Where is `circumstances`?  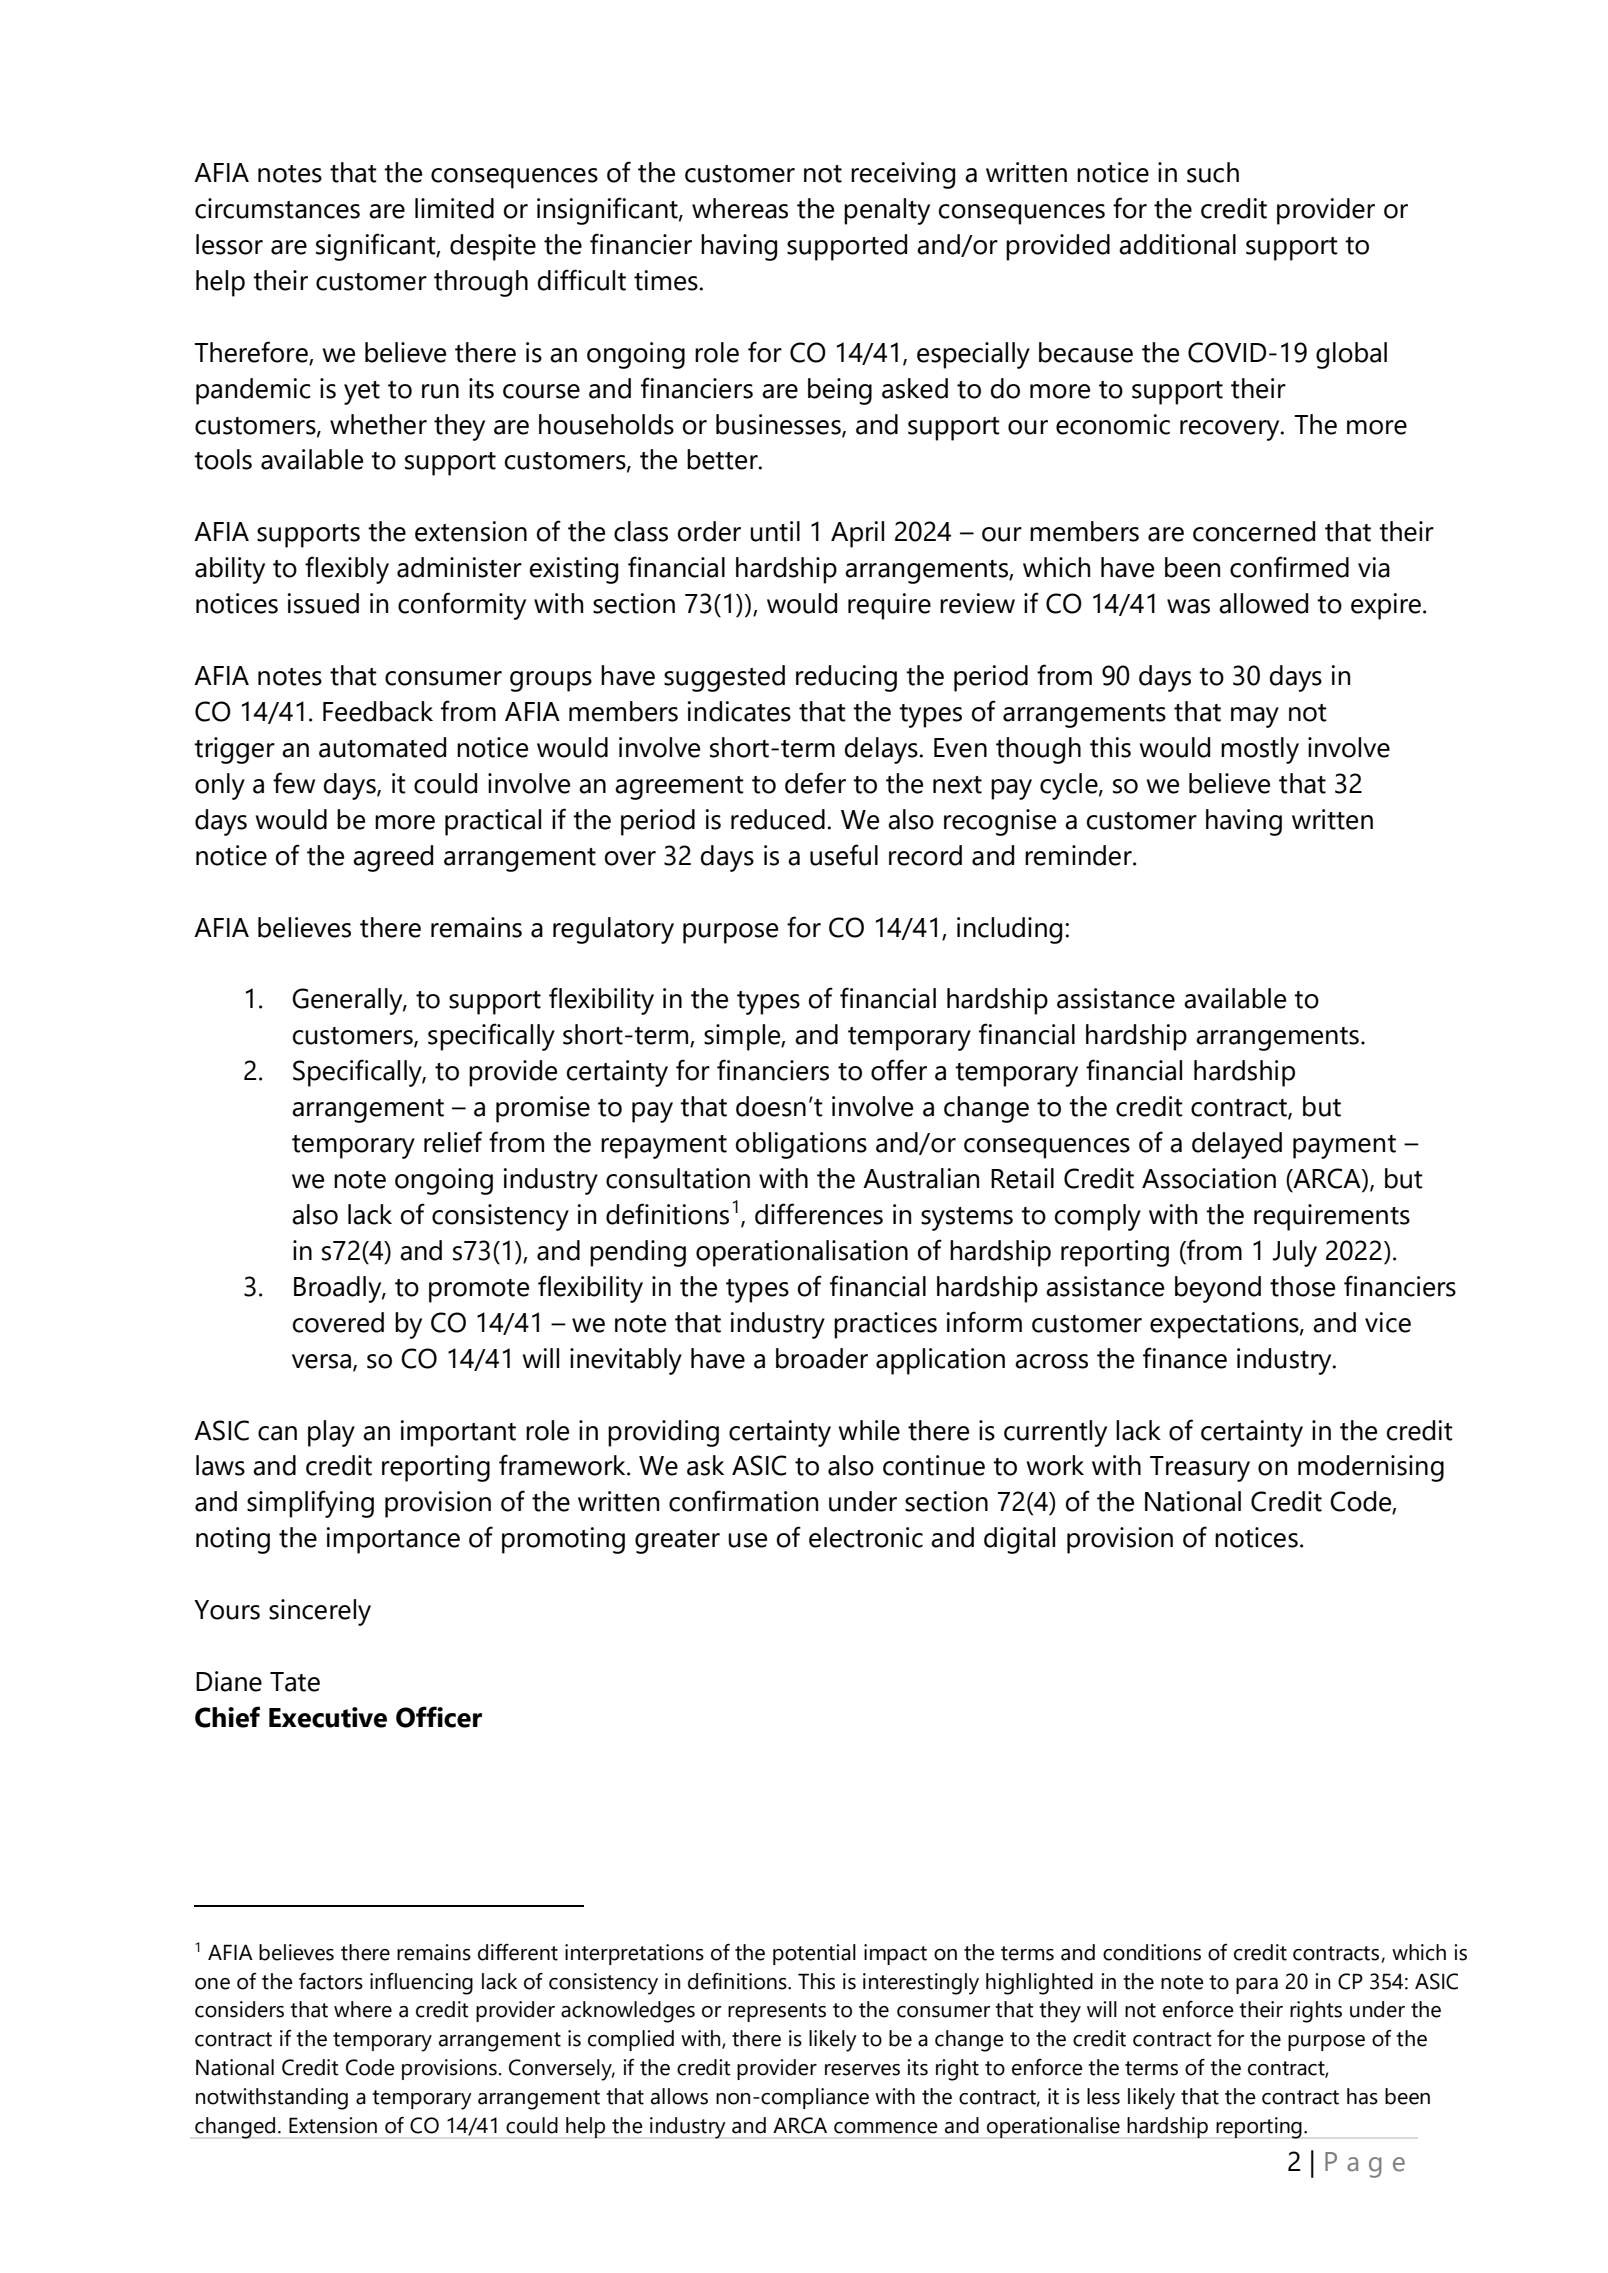 circumstances is located at coordinates (277, 208).
